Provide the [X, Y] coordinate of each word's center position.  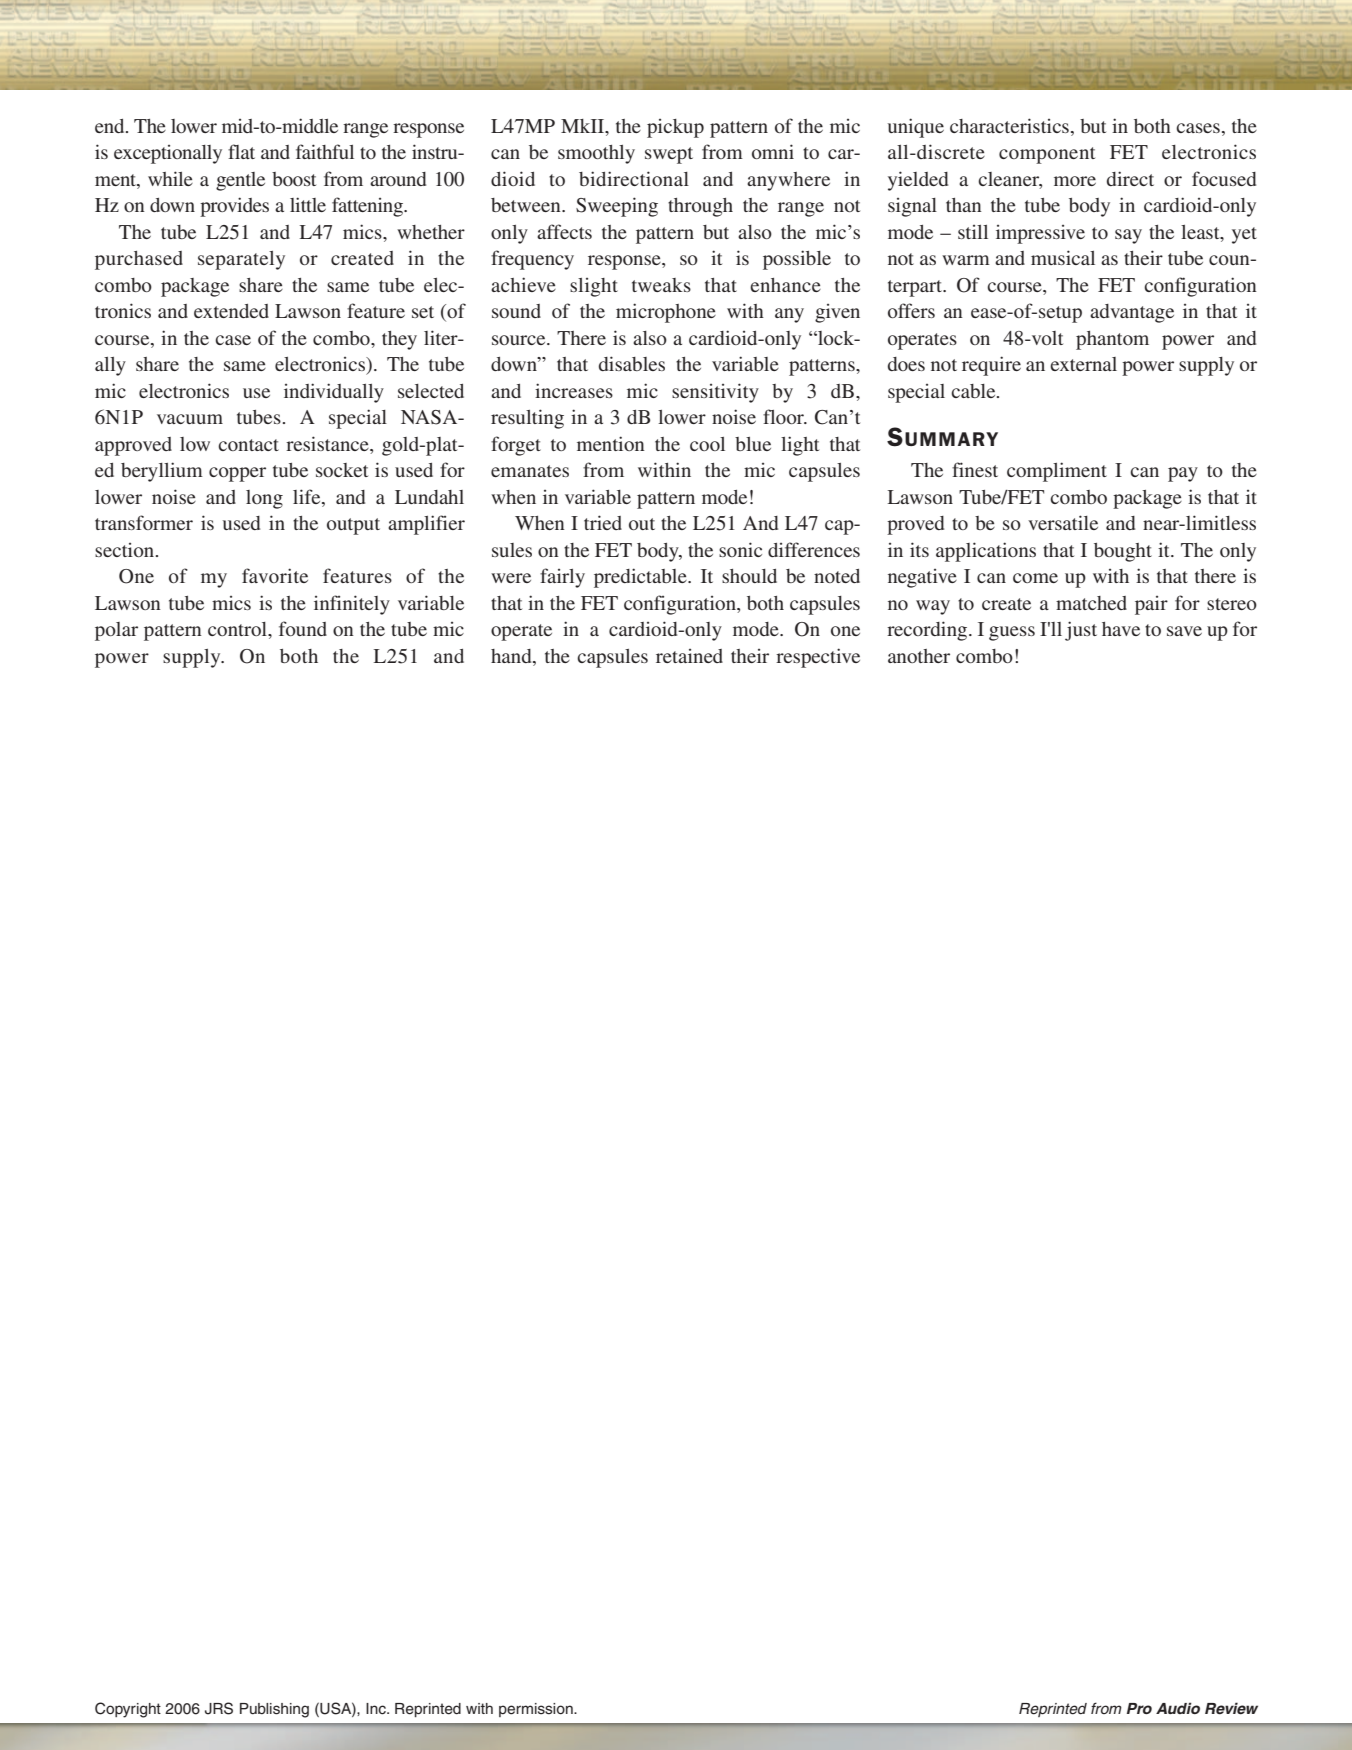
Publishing [274, 1710]
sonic [740, 549]
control [238, 629]
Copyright [128, 1710]
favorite [275, 575]
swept [669, 155]
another [919, 656]
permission [537, 1710]
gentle [240, 181]
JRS [219, 1708]
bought [1123, 552]
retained [689, 656]
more [1075, 181]
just [1081, 631]
